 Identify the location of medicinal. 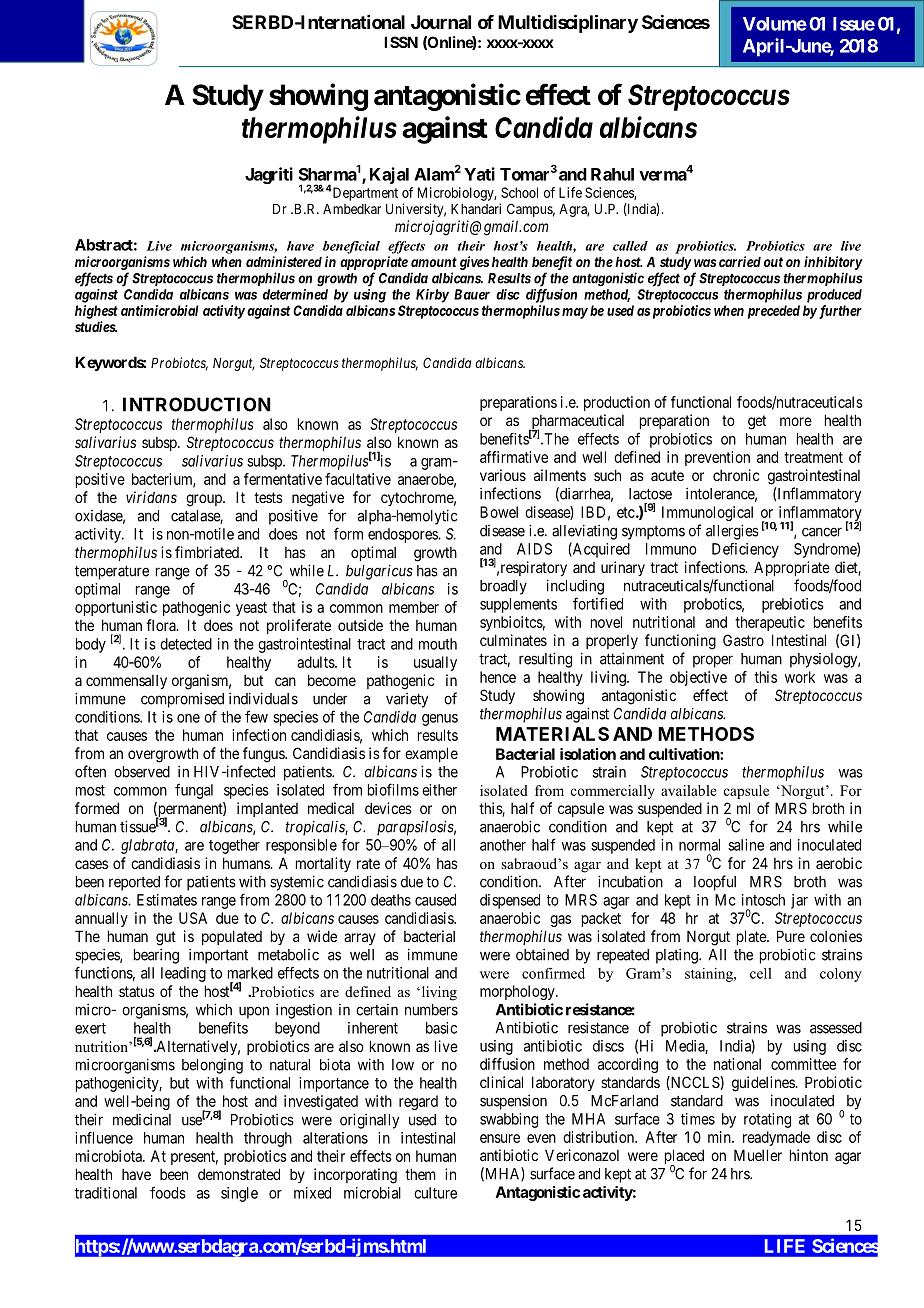
(142, 1119).
